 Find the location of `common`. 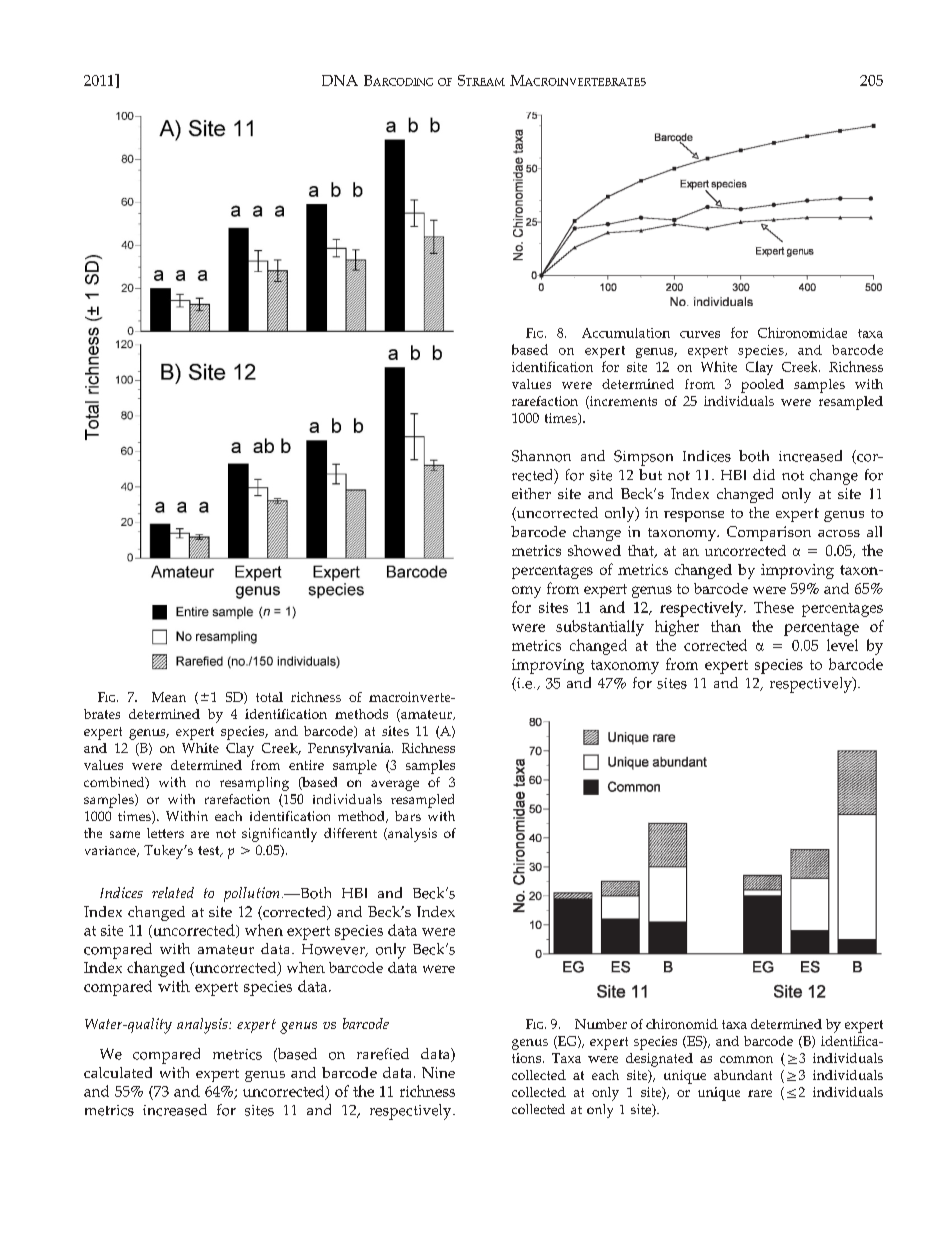

common is located at coordinates (746, 1059).
